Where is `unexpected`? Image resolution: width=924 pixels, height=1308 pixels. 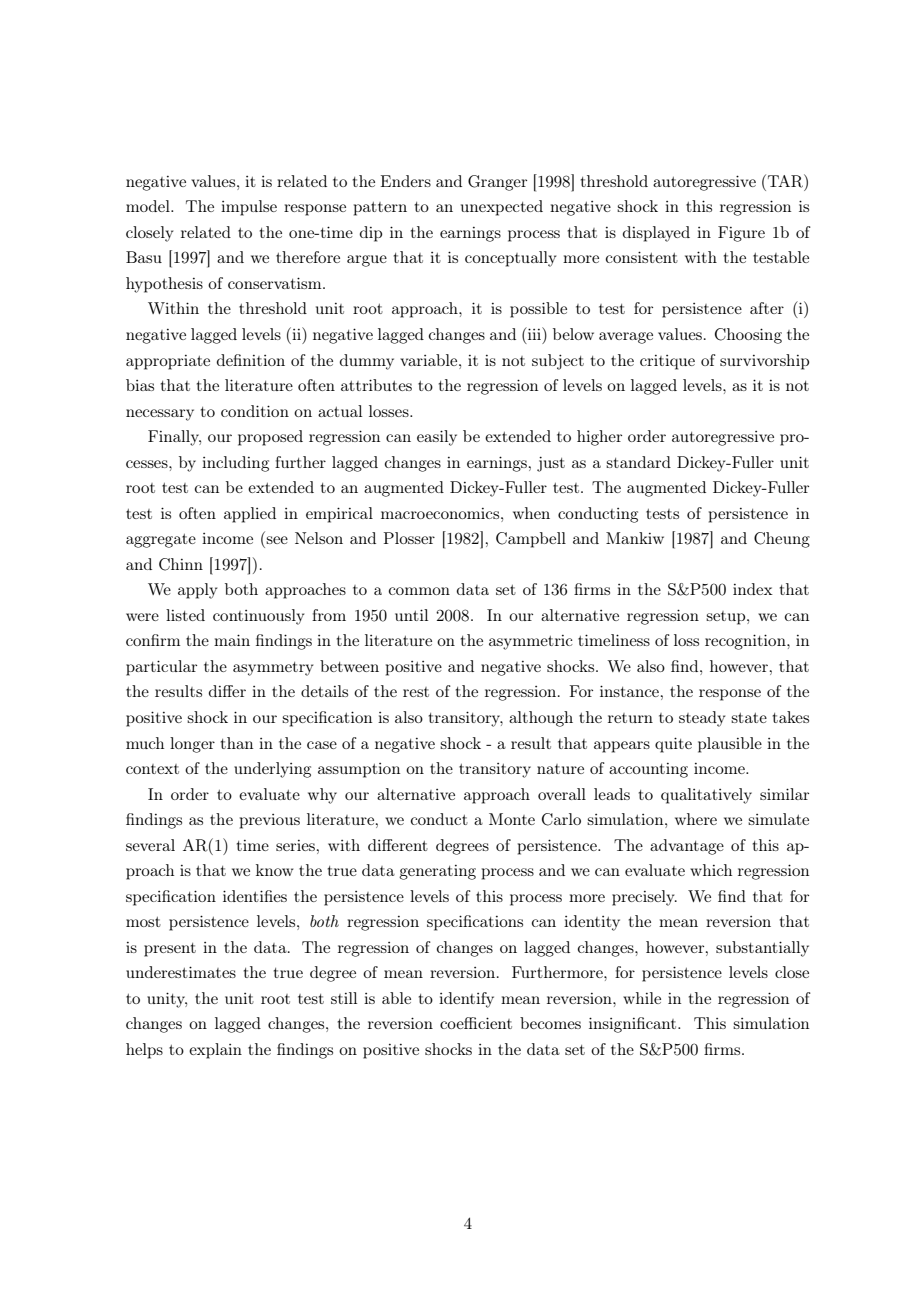
unexpected is located at coordinates (502, 208).
